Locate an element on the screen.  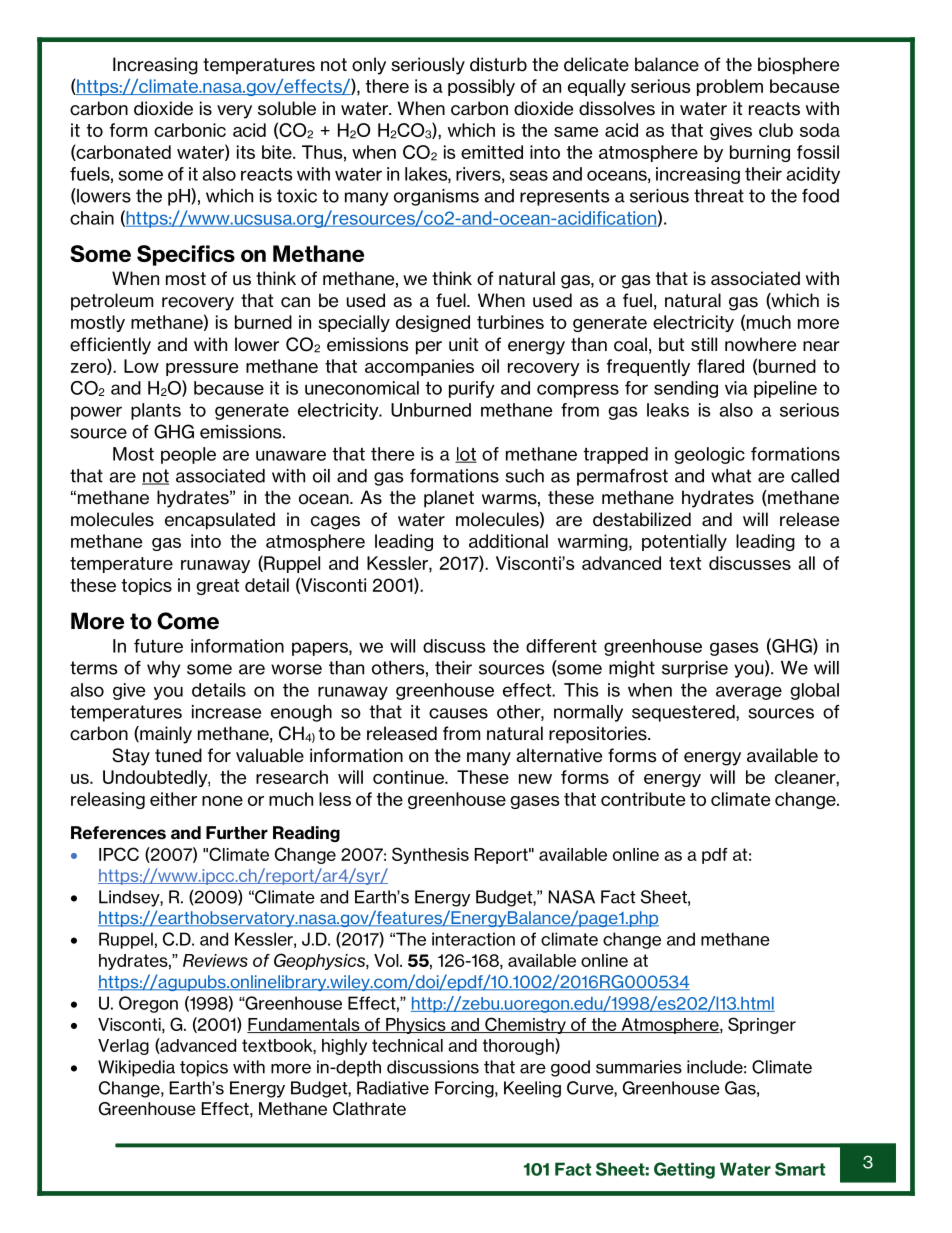
problem is located at coordinates (730, 87).
